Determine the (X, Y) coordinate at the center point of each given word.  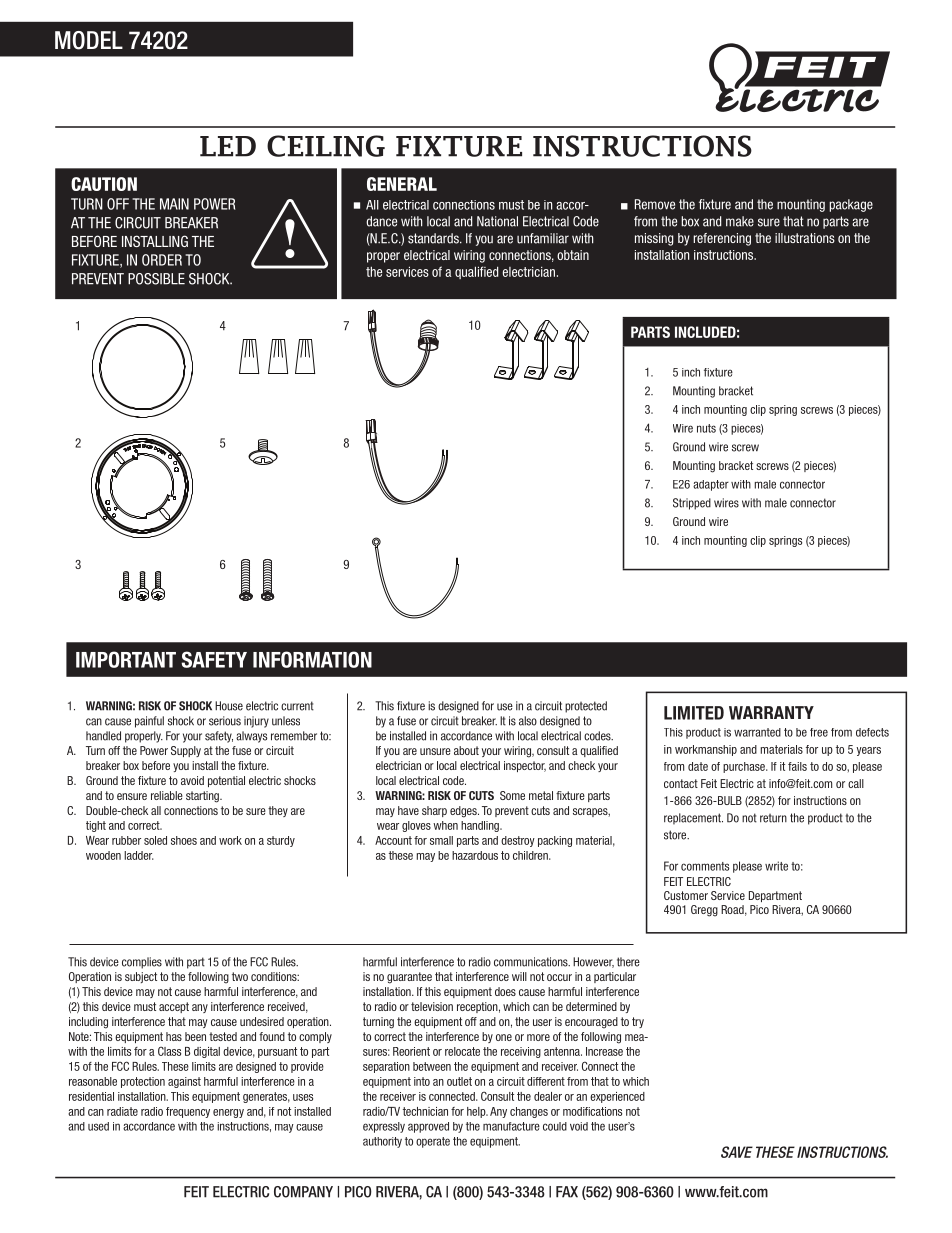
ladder (139, 855)
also (528, 721)
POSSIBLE (156, 279)
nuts (706, 428)
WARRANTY (771, 713)
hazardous (475, 855)
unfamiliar (543, 238)
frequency (188, 1112)
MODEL (89, 40)
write (776, 866)
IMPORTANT (126, 659)
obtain (573, 255)
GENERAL (402, 184)
